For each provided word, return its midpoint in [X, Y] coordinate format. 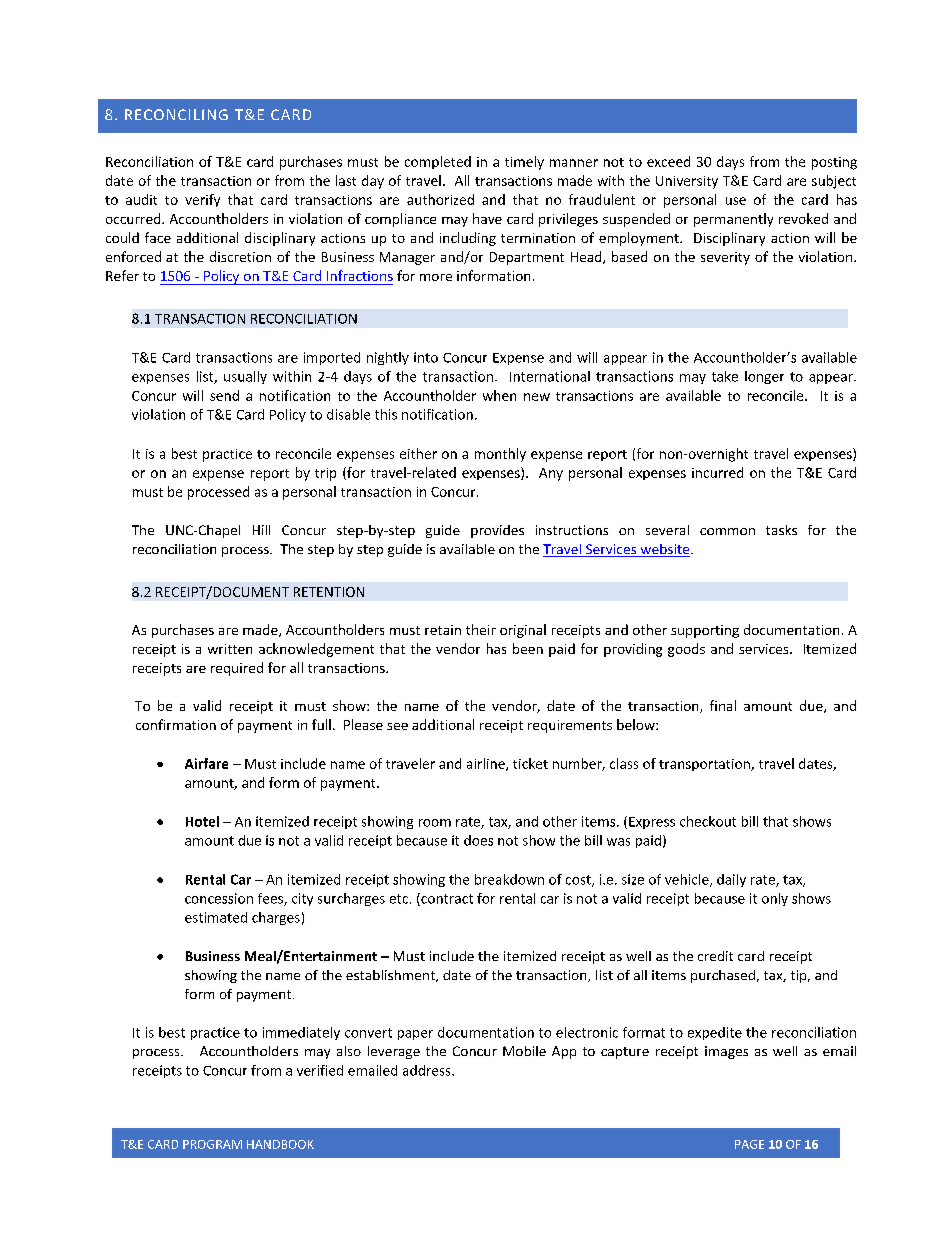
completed [438, 162]
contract [446, 899]
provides [497, 531]
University [687, 182]
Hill [261, 530]
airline [487, 764]
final [723, 705]
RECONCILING [176, 114]
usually [245, 377]
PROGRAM [212, 1144]
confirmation [176, 724]
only [775, 899]
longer [764, 377]
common [727, 531]
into [426, 357]
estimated [216, 917]
